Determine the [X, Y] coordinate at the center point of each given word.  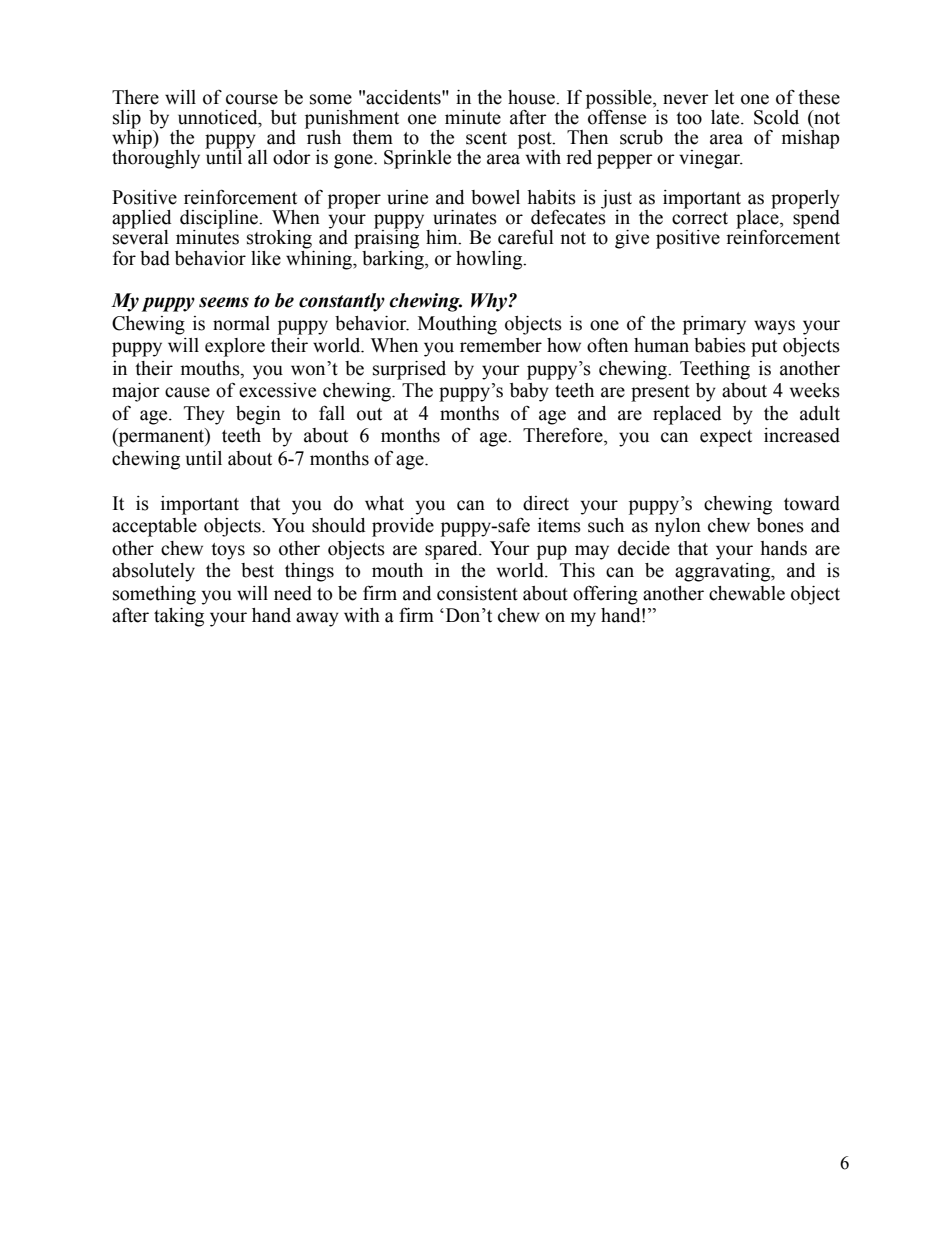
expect [726, 438]
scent [486, 138]
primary [714, 325]
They [204, 415]
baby [529, 392]
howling [490, 260]
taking [179, 617]
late [726, 117]
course [252, 99]
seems [224, 302]
